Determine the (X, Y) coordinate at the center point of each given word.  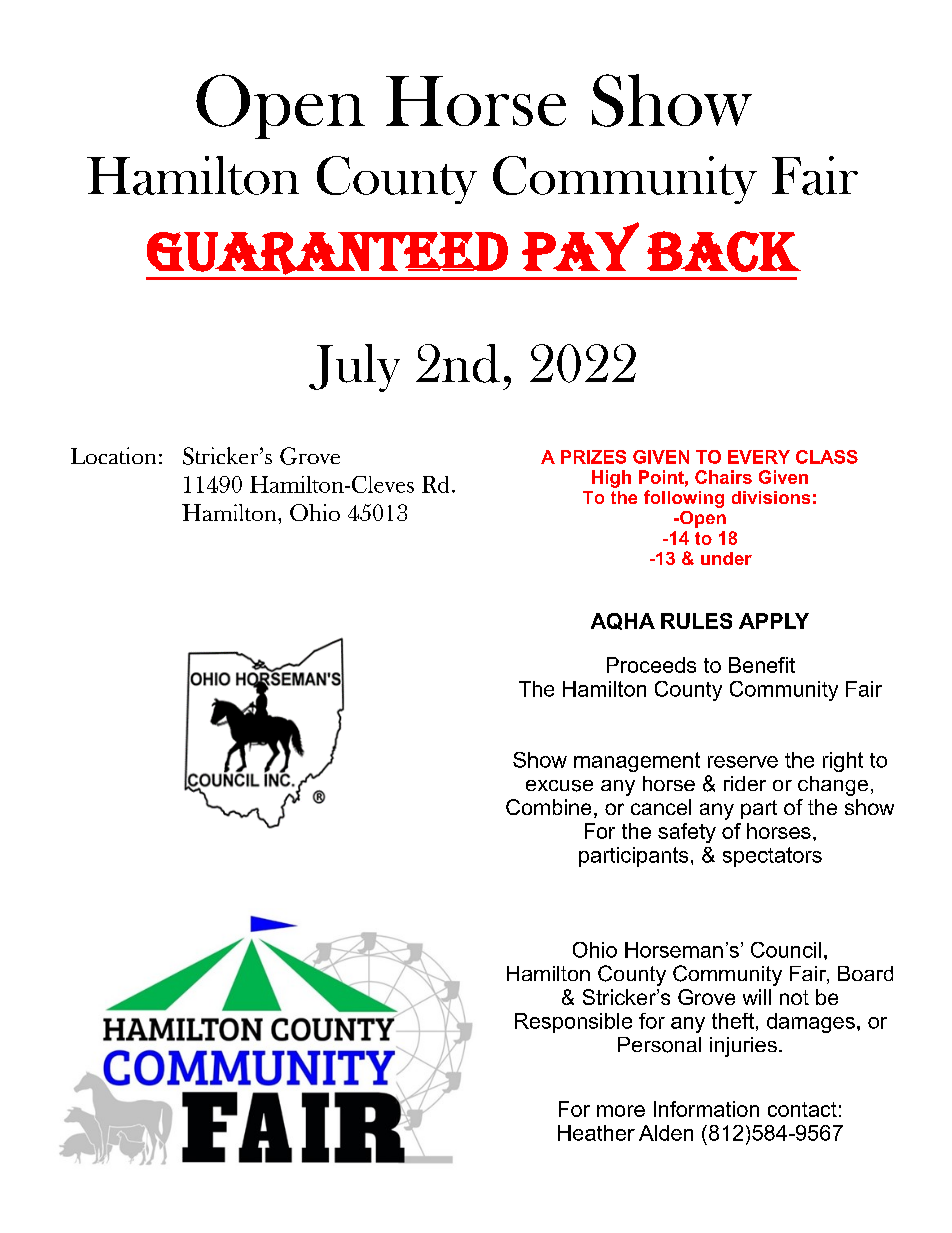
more (621, 1111)
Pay (580, 246)
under (726, 558)
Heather (596, 1133)
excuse (559, 786)
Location (113, 455)
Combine (548, 807)
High (611, 479)
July (354, 368)
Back (724, 251)
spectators (772, 857)
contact (802, 1109)
